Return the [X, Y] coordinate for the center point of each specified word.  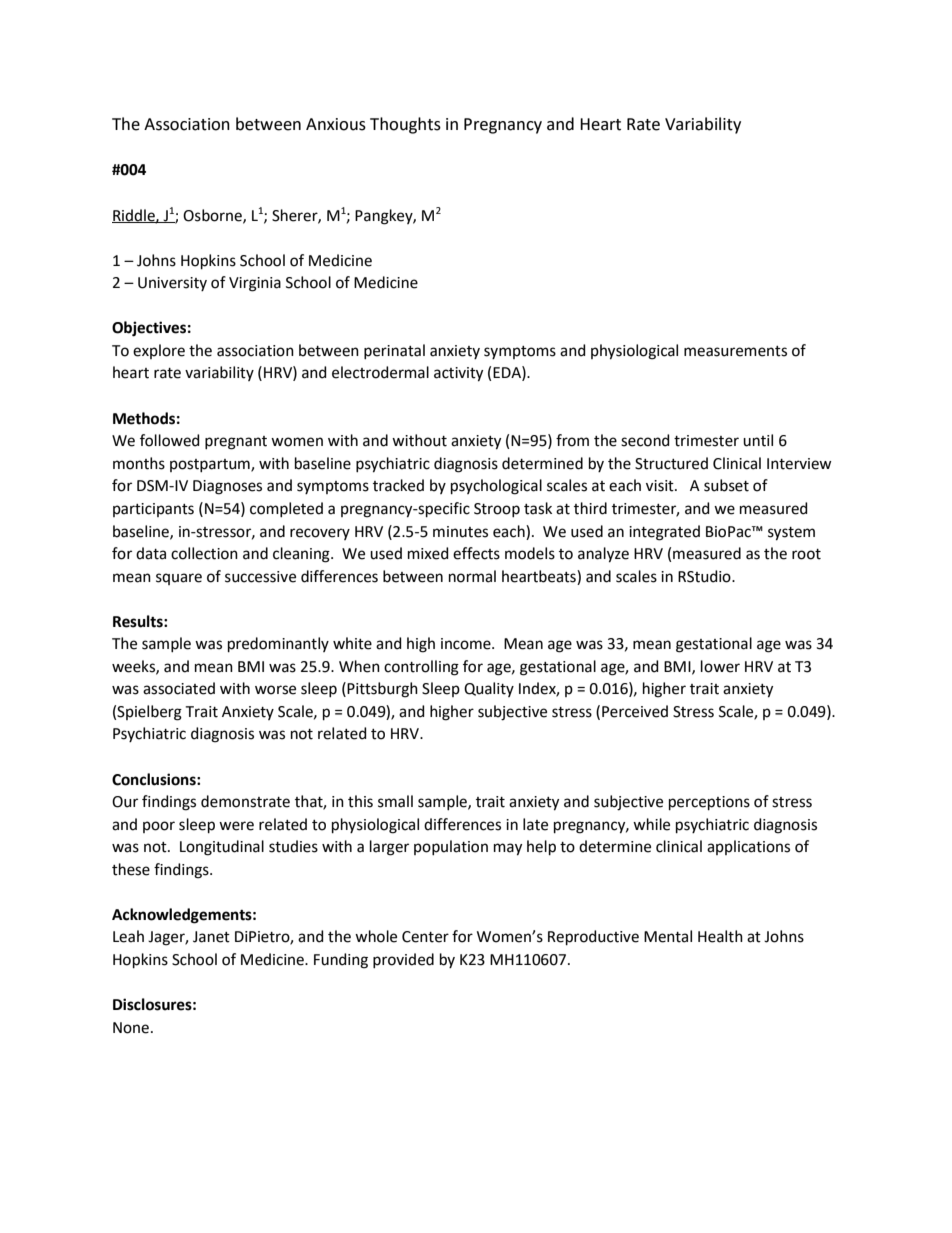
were [236, 826]
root [806, 554]
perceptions [709, 803]
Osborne [213, 216]
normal [472, 576]
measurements [735, 351]
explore [159, 351]
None [131, 1028]
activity [458, 374]
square [179, 579]
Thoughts [405, 125]
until [758, 440]
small [395, 801]
